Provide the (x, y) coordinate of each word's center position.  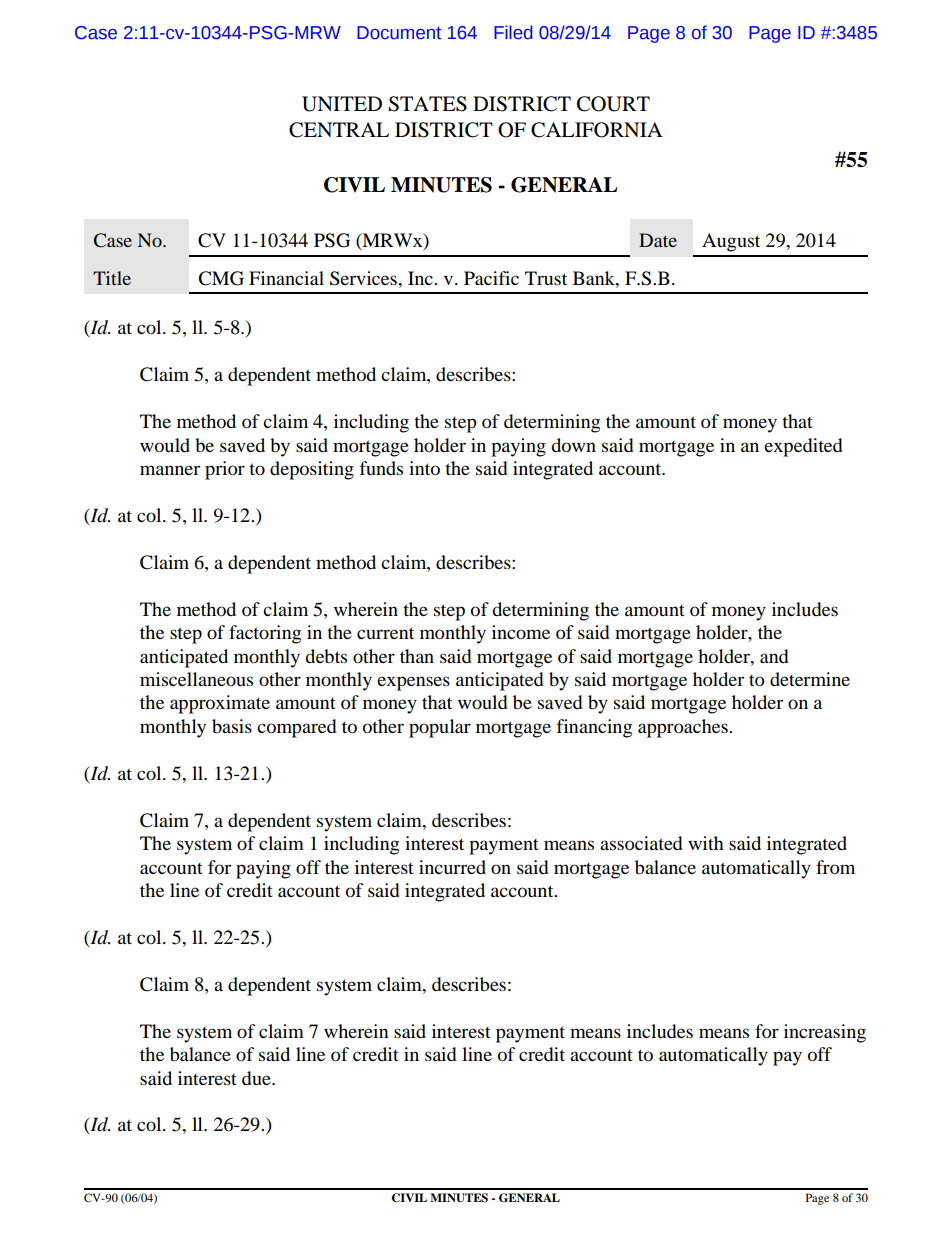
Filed (513, 32)
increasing (825, 1033)
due (257, 1078)
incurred (452, 867)
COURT (613, 104)
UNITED (342, 104)
